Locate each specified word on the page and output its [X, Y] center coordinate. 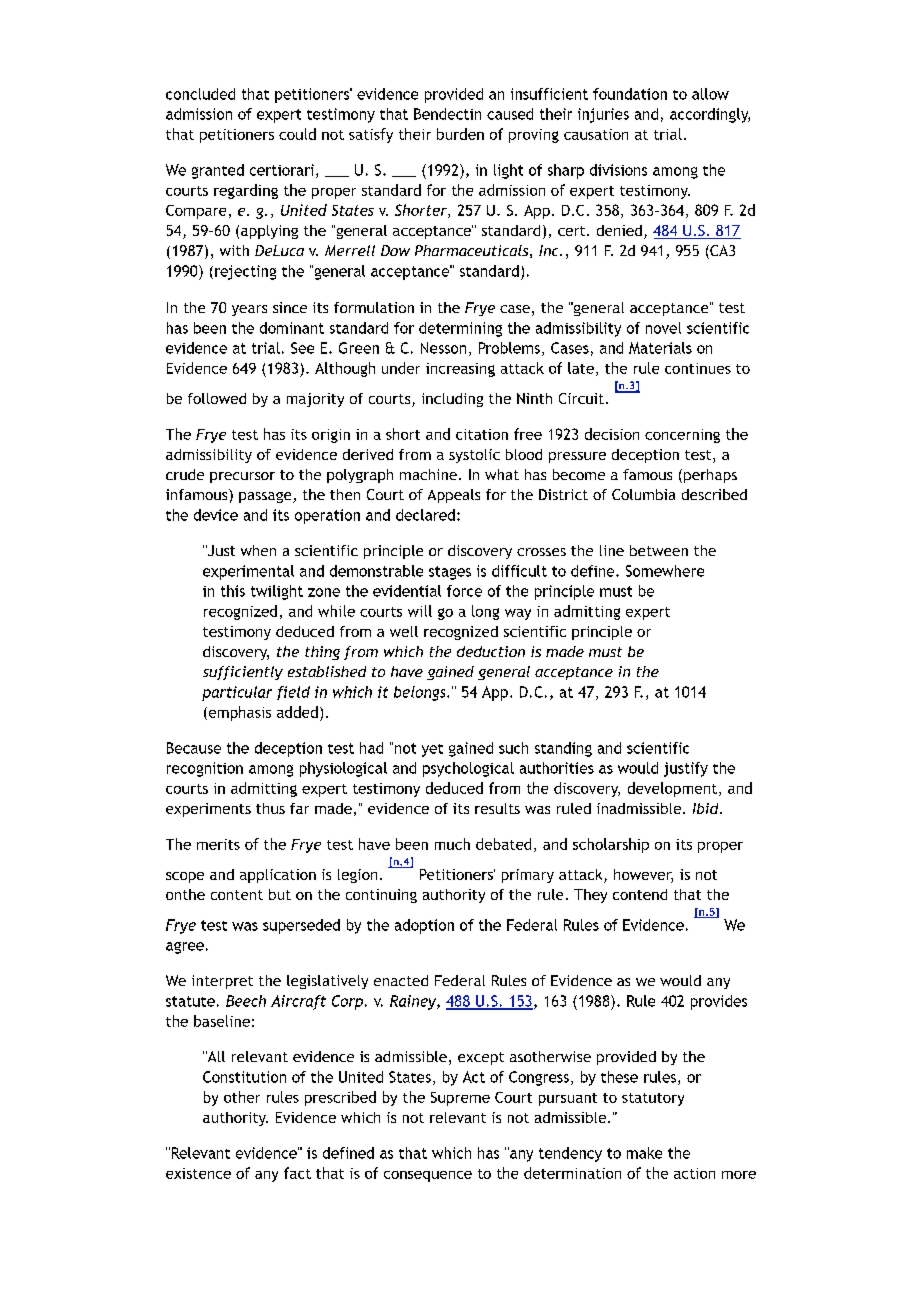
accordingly [710, 115]
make [644, 1153]
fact [297, 1173]
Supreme [460, 1099]
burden [460, 134]
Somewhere [665, 571]
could [297, 134]
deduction [491, 651]
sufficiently [243, 673]
